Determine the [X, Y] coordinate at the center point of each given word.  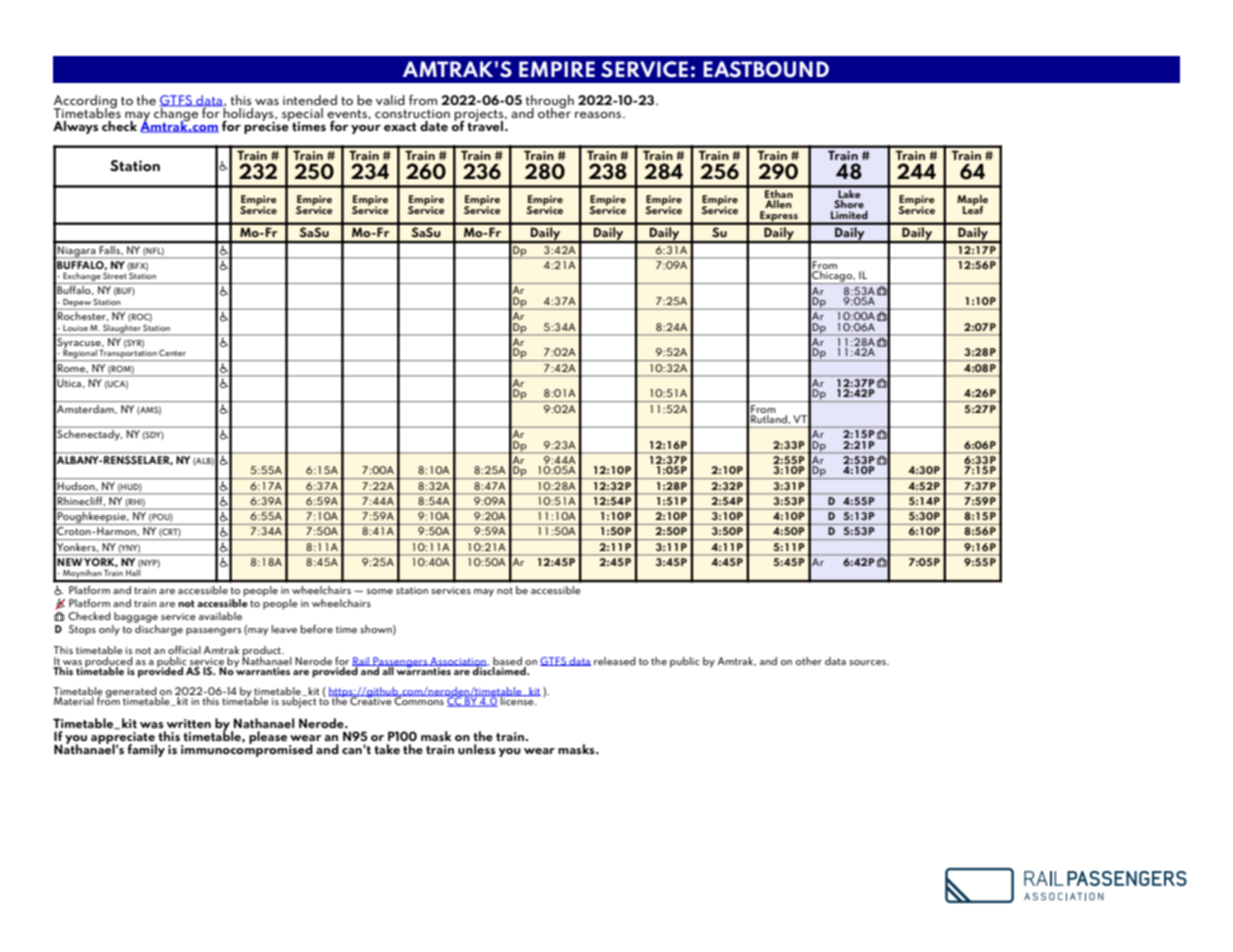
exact [400, 126]
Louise [75, 328]
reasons [599, 115]
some [380, 591]
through [550, 102]
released [615, 661]
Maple [972, 201]
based [507, 661]
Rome [72, 368]
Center [172, 352]
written [188, 723]
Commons [419, 700]
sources [868, 662]
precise [267, 126]
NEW [70, 562]
